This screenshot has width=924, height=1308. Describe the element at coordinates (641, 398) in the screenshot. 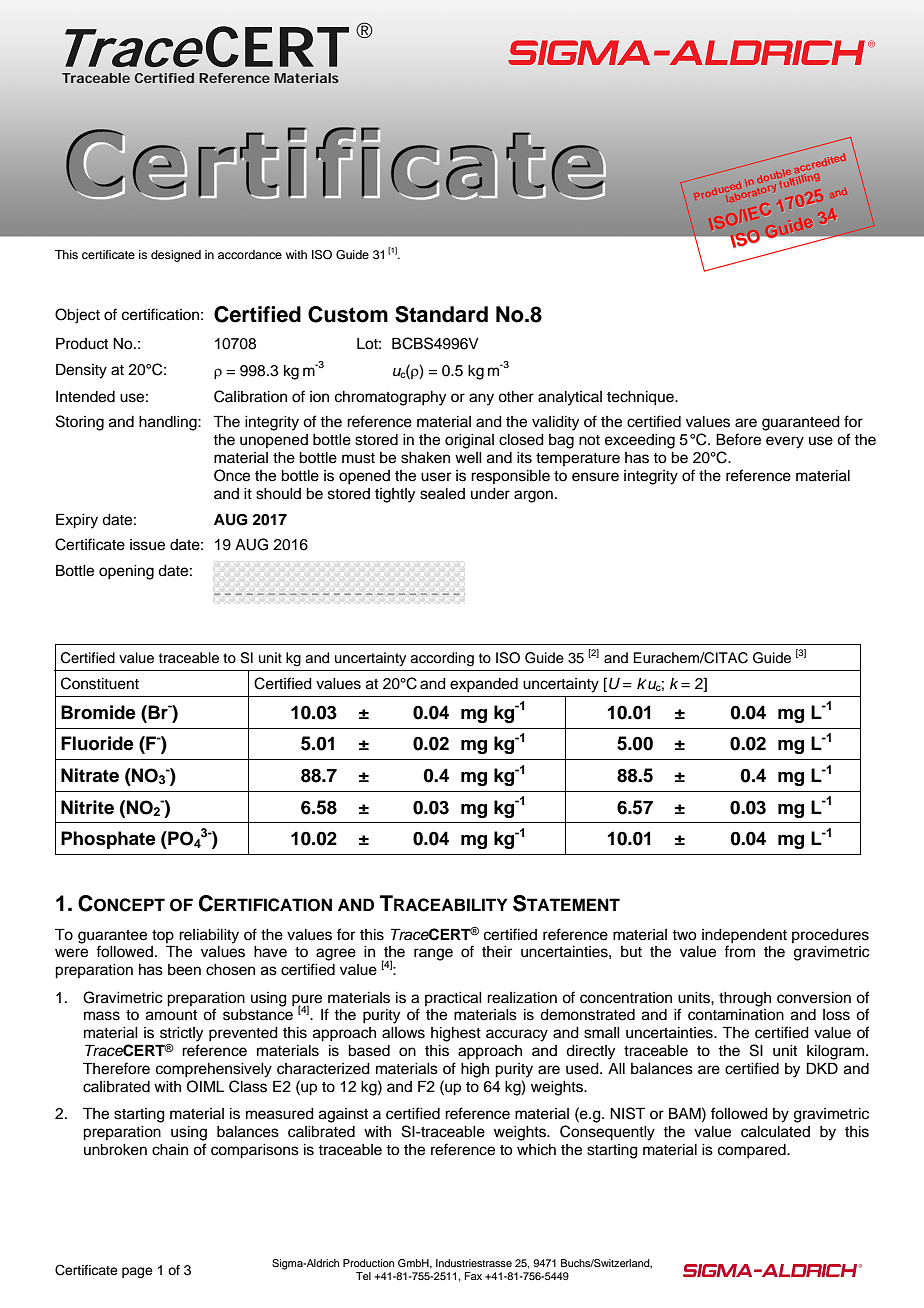

I see `technique` at that location.
